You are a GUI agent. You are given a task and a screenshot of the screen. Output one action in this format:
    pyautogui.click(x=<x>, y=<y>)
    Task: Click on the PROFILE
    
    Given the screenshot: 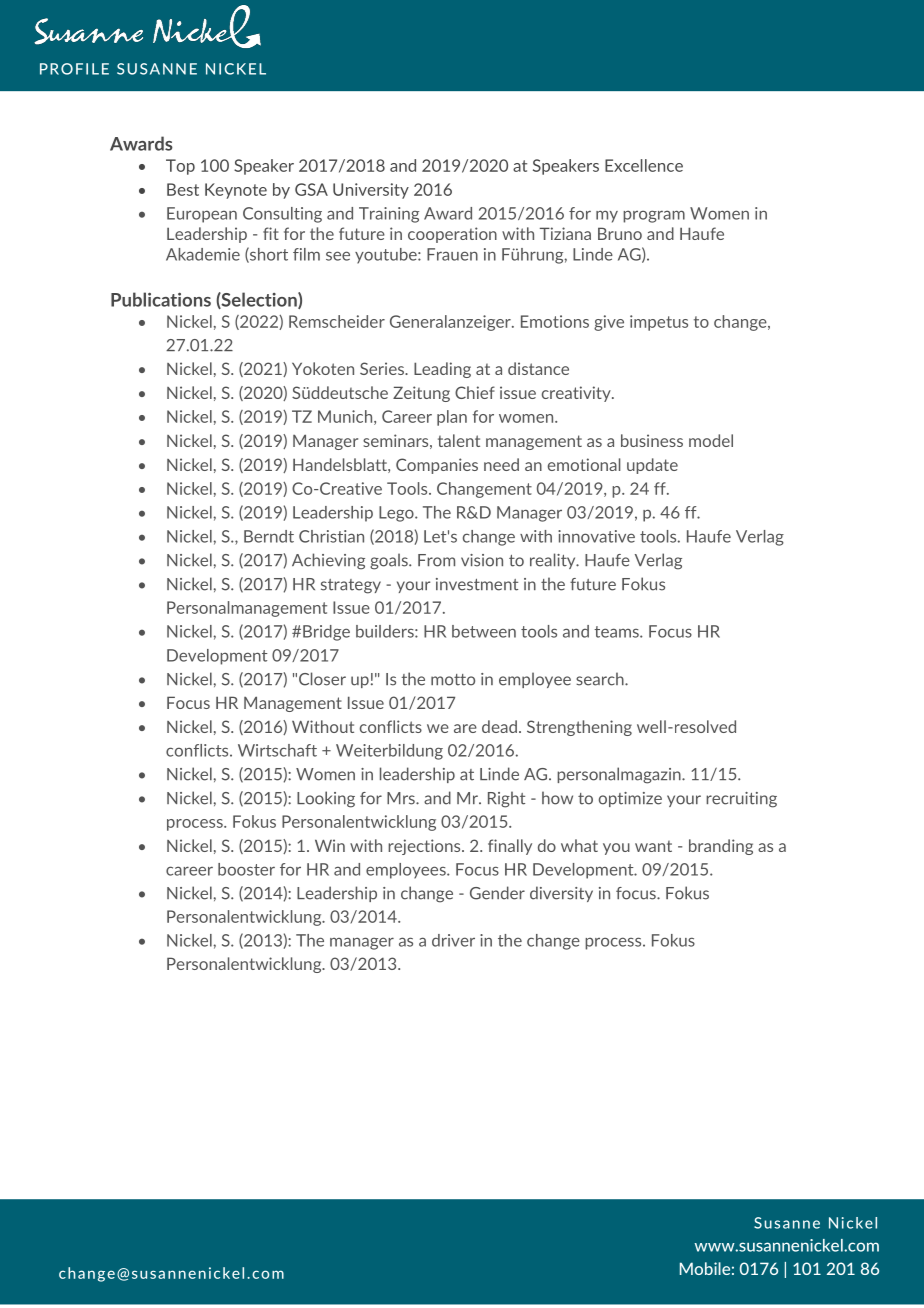 What is the action you would take?
    pyautogui.click(x=74, y=69)
